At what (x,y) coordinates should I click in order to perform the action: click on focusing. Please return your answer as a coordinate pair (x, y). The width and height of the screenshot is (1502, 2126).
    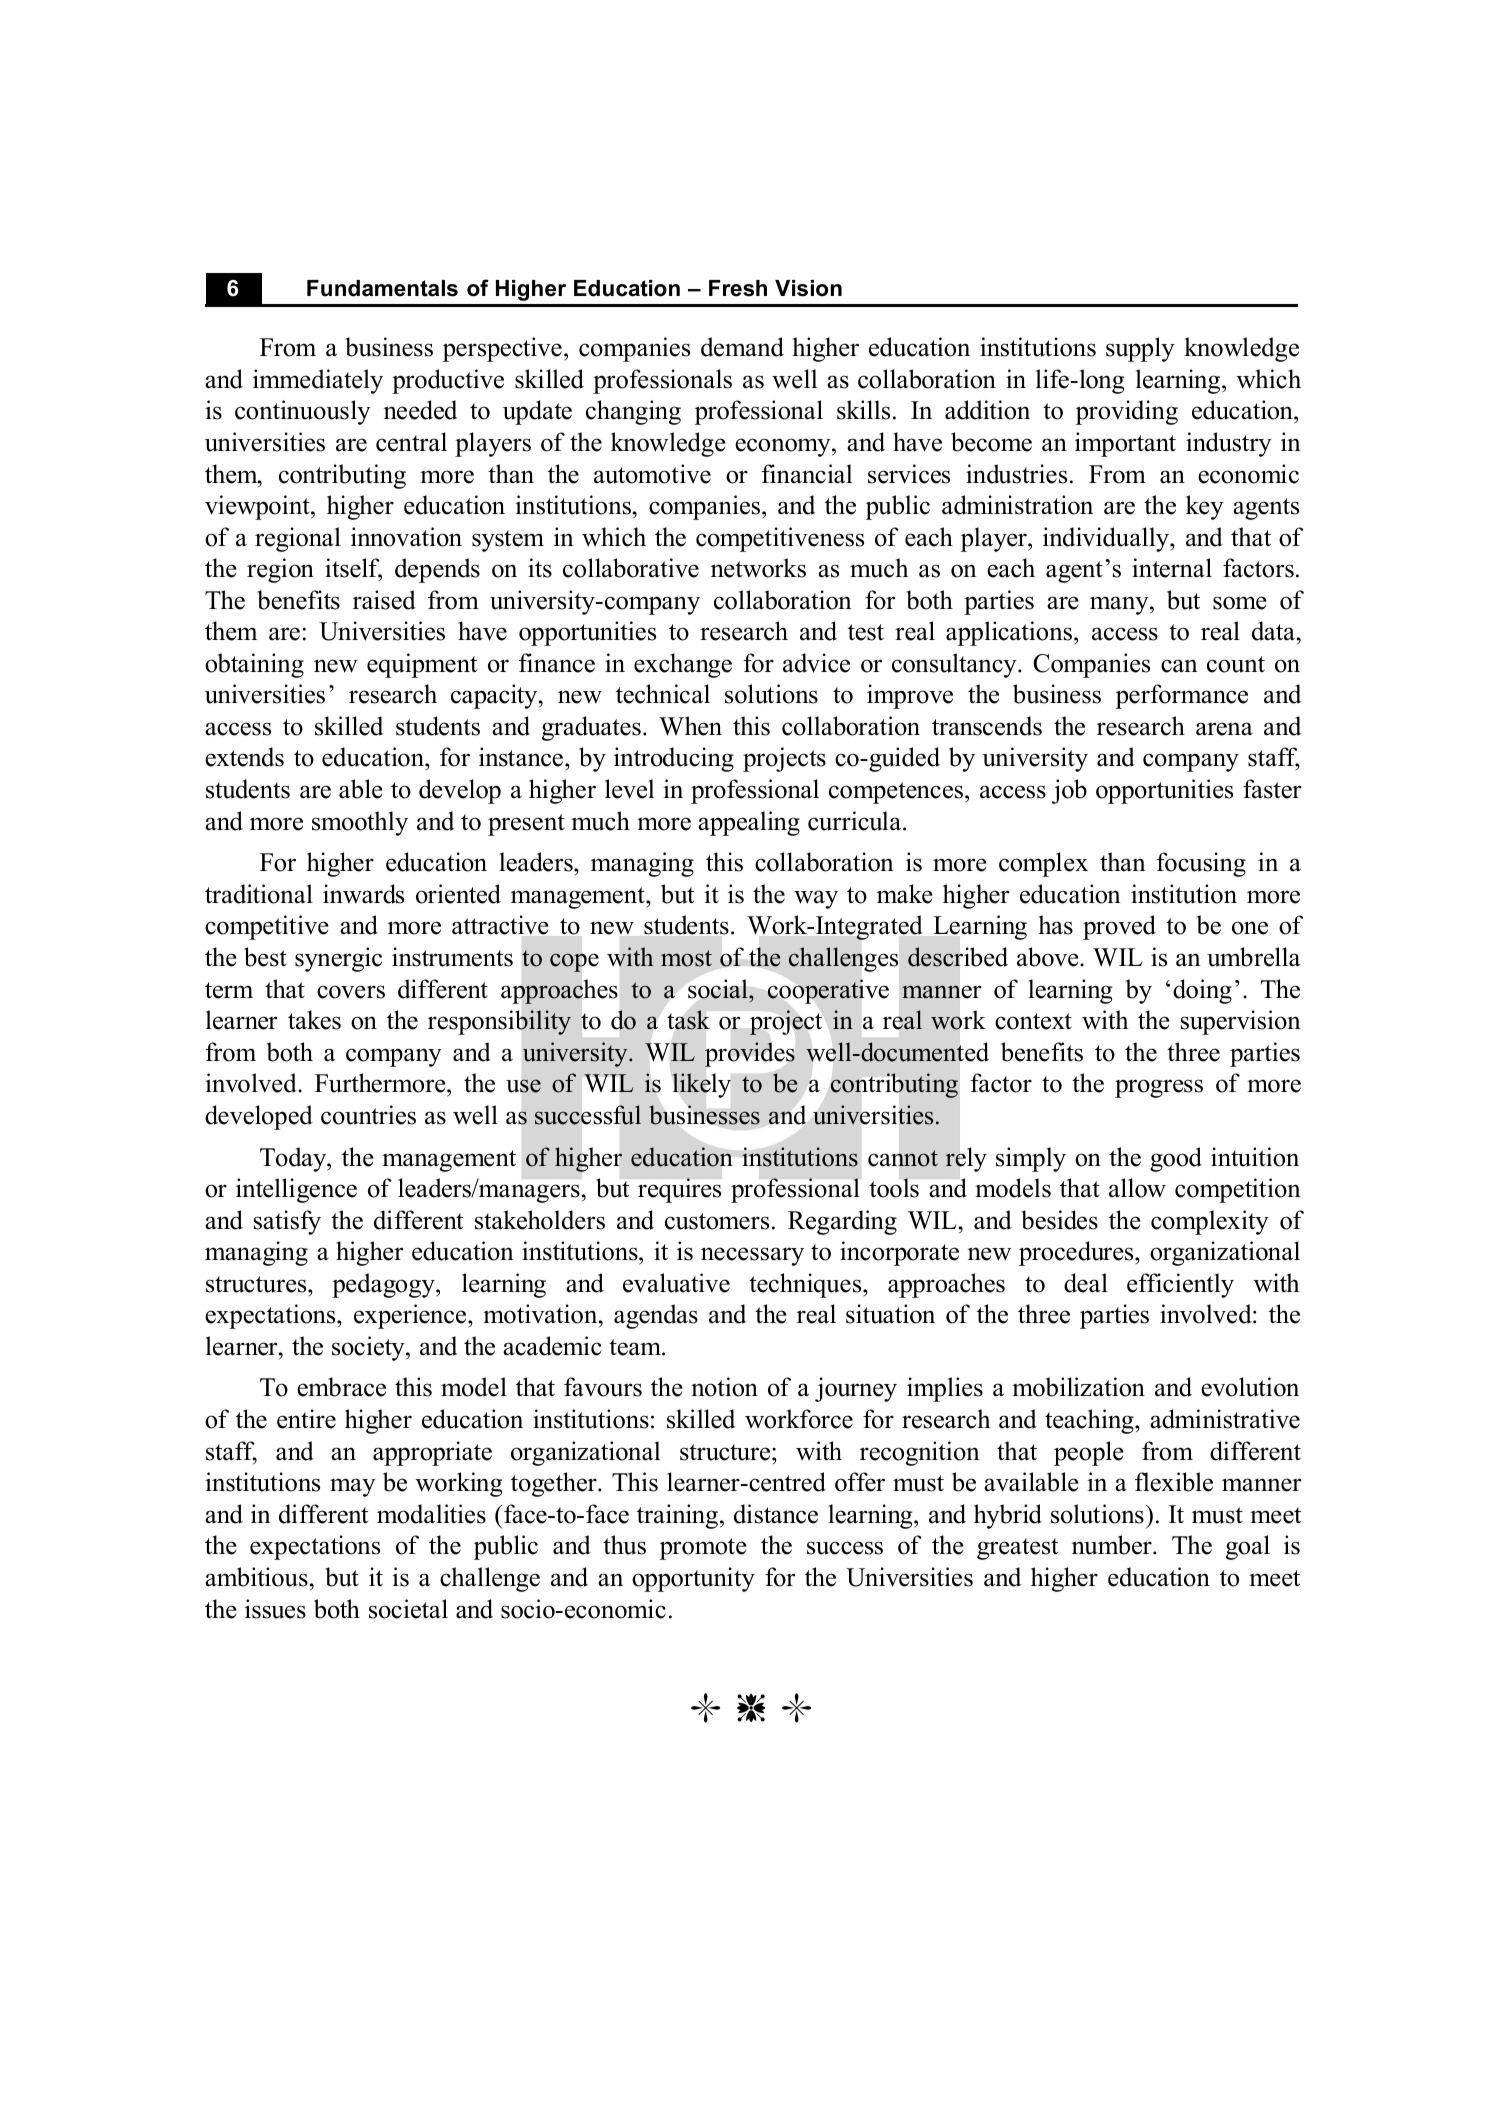
    Looking at the image, I should click on (1201, 864).
